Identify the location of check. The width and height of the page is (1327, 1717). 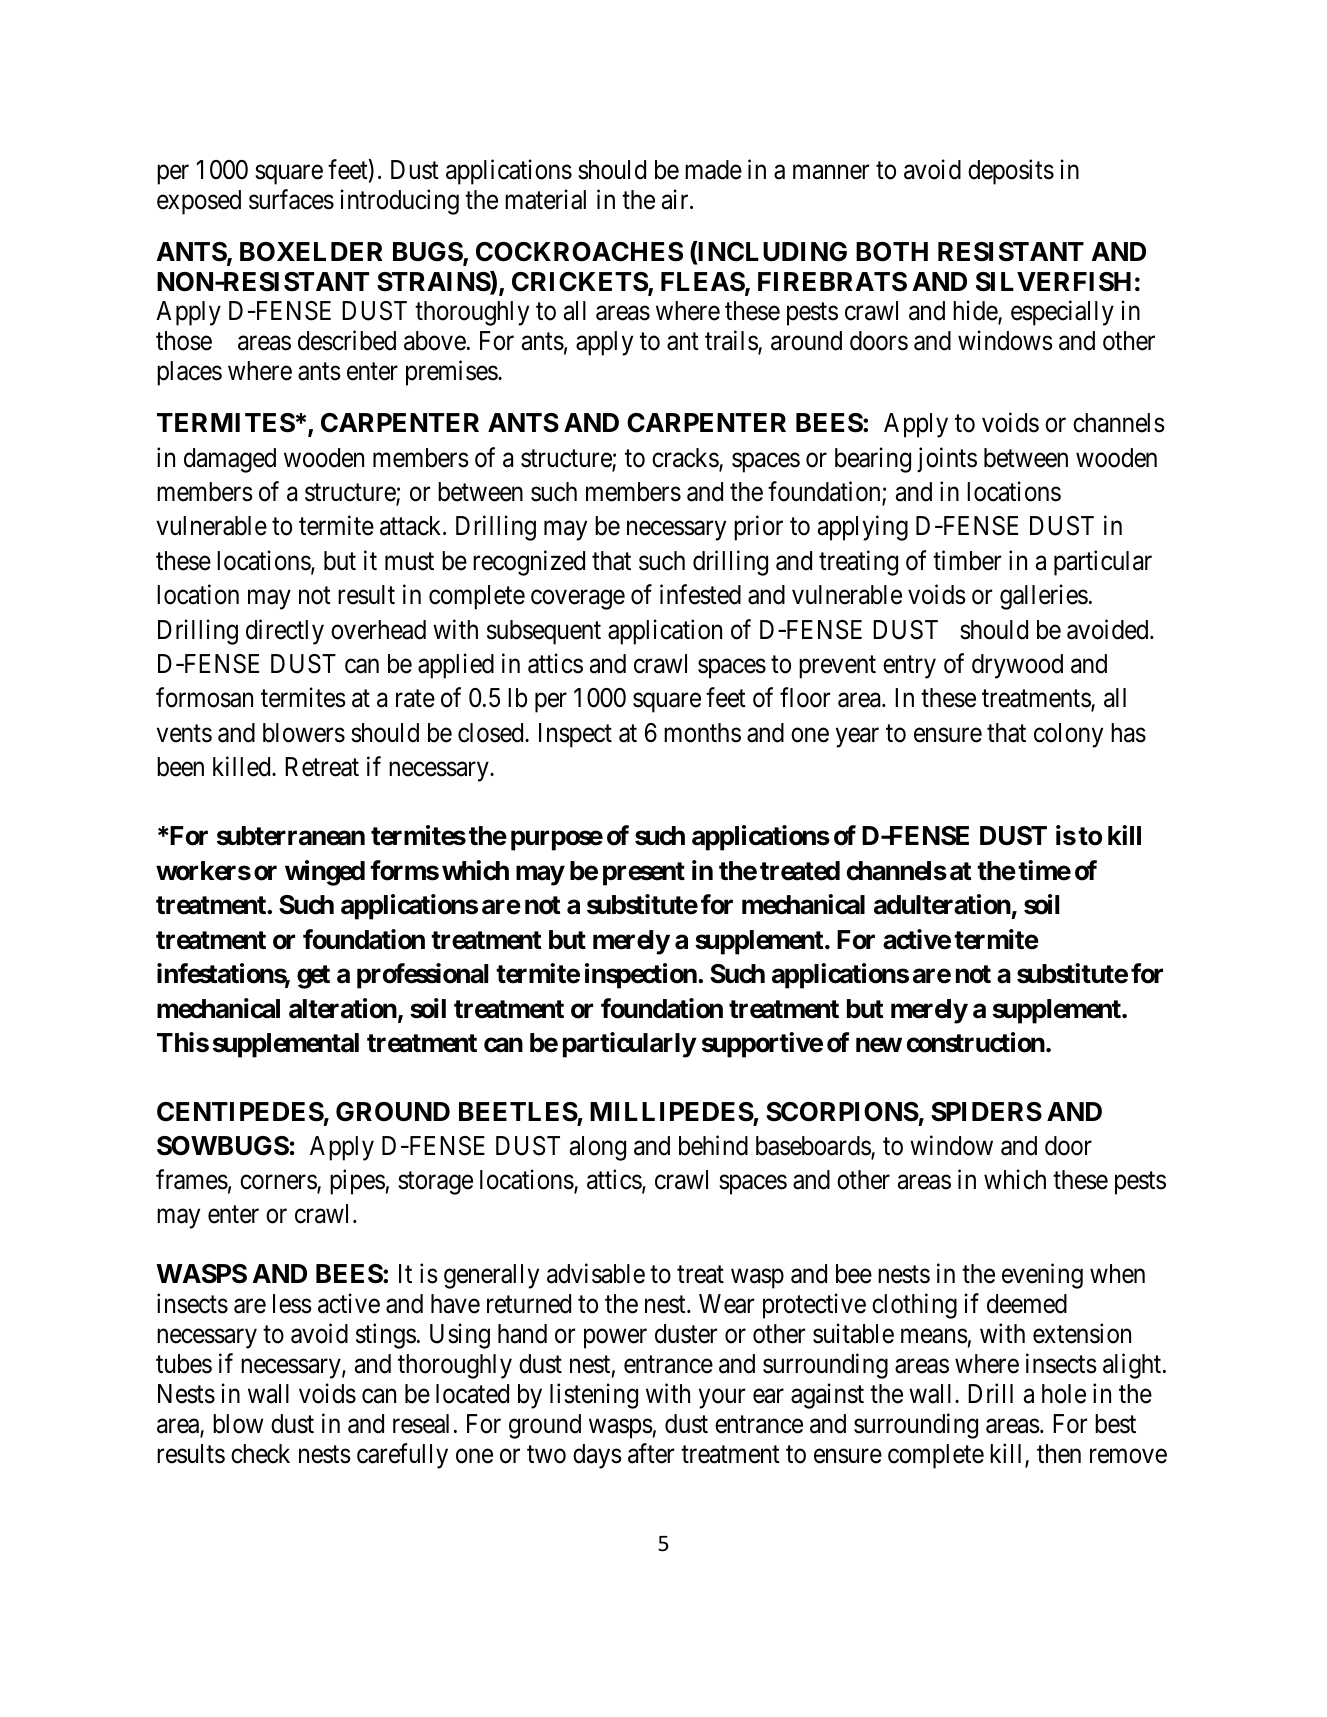
(260, 1454).
